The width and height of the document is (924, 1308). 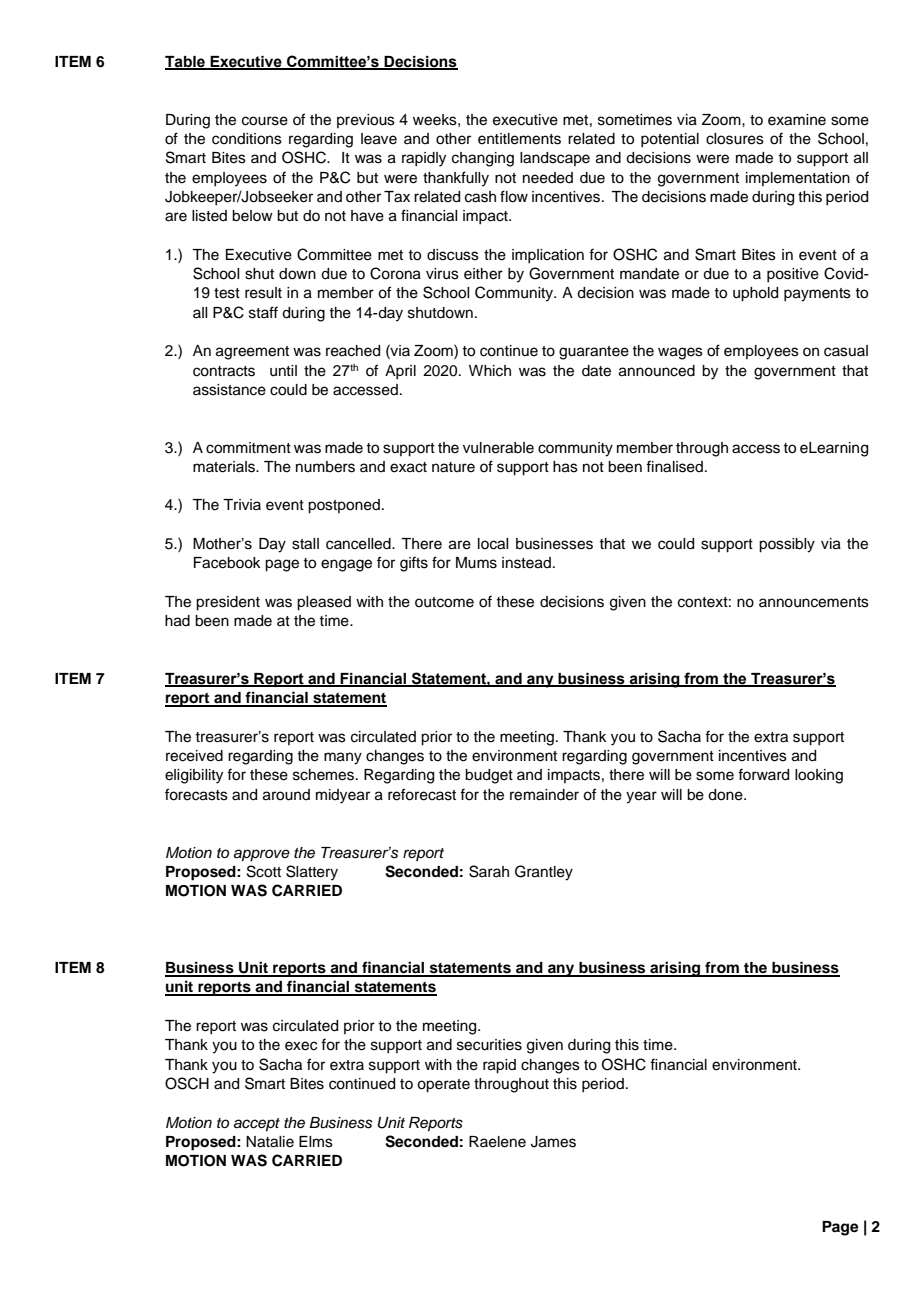 What do you see at coordinates (257, 1125) in the document?
I see `accept` at bounding box center [257, 1125].
